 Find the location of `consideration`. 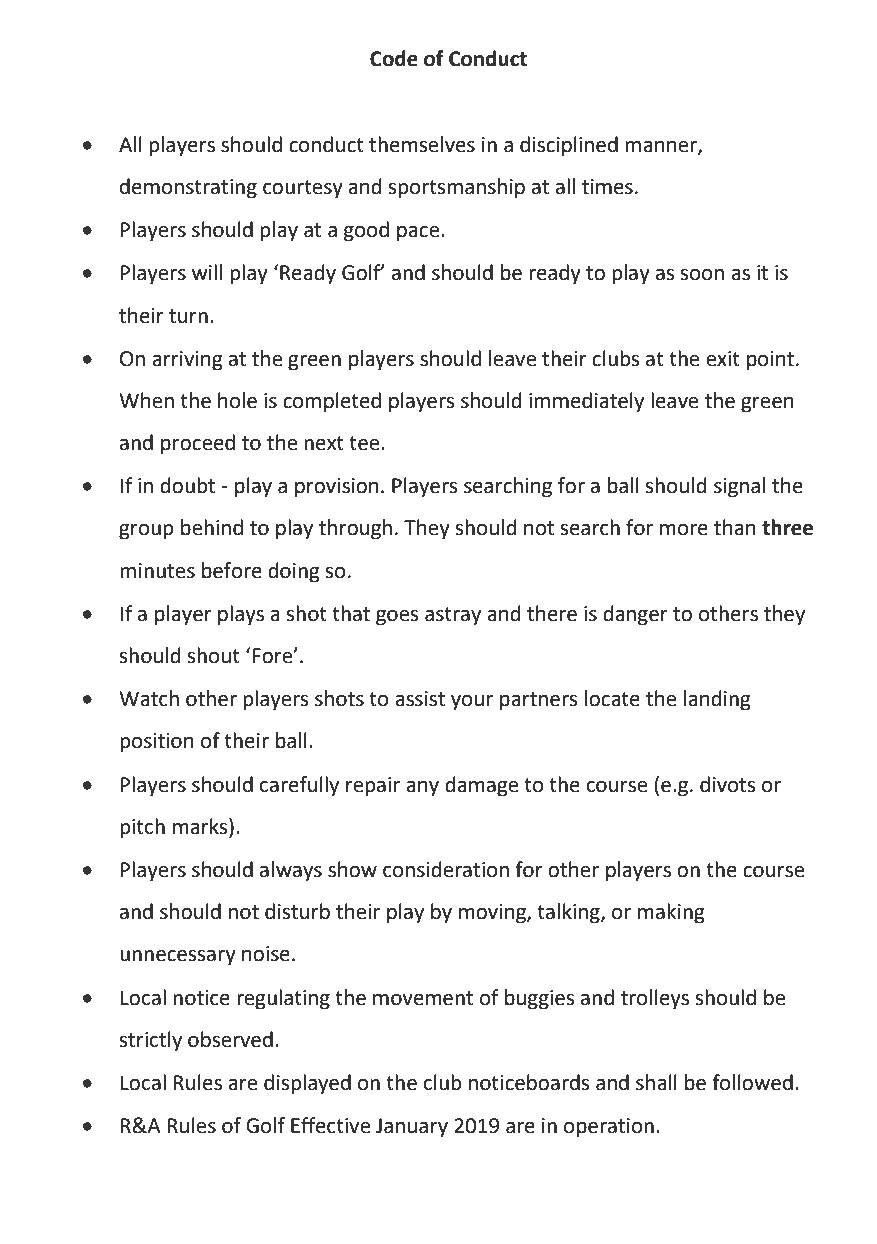

consideration is located at coordinates (446, 869).
